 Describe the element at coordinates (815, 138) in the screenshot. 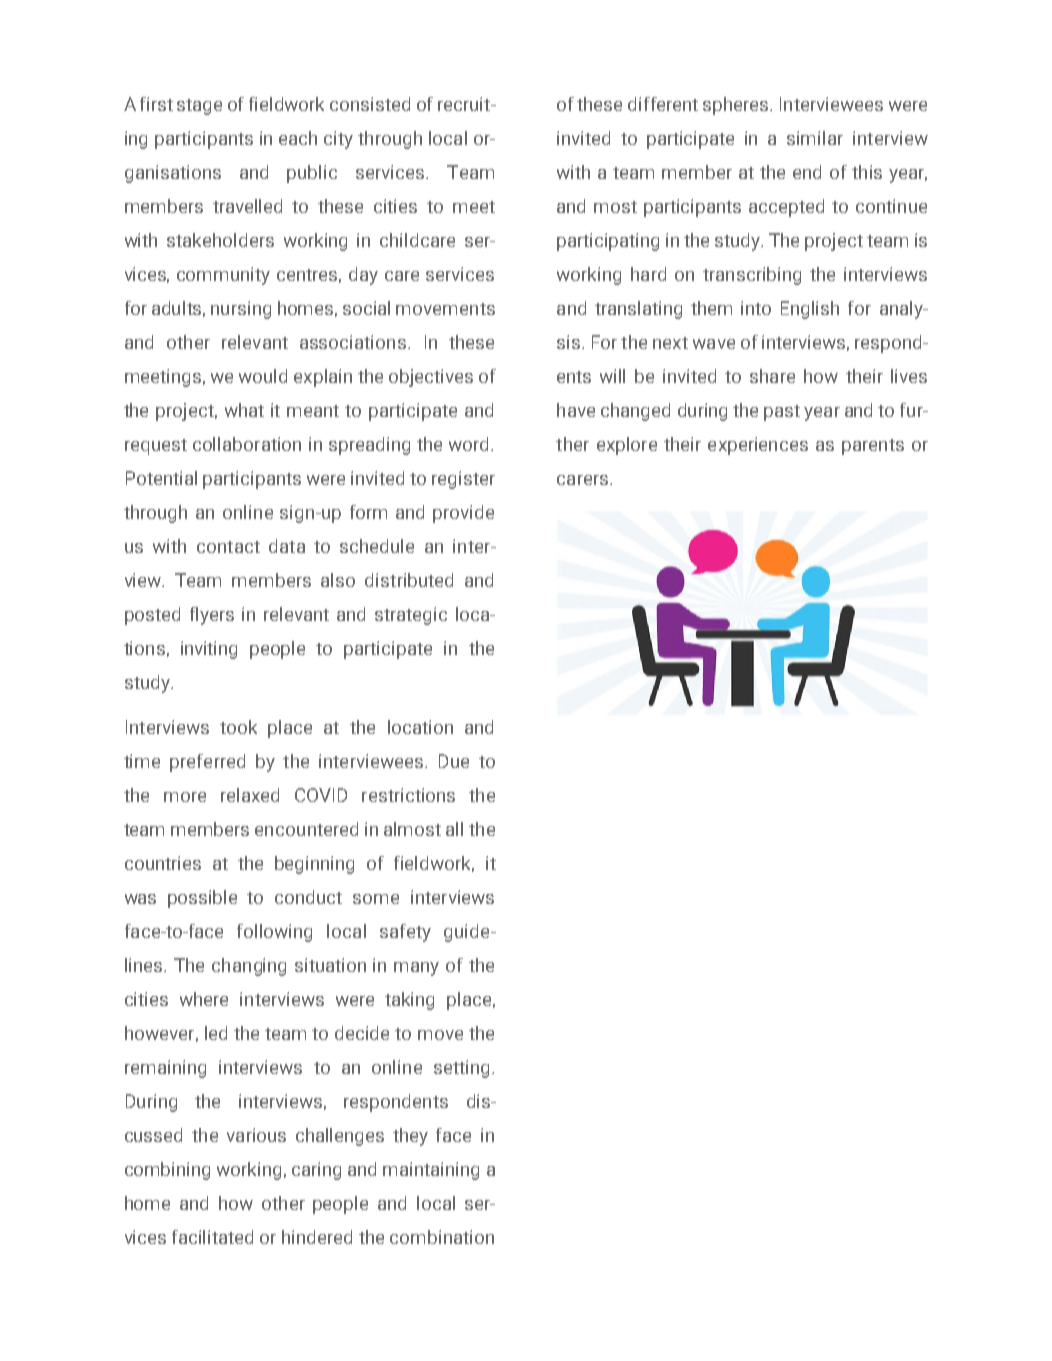

I see `similar` at that location.
